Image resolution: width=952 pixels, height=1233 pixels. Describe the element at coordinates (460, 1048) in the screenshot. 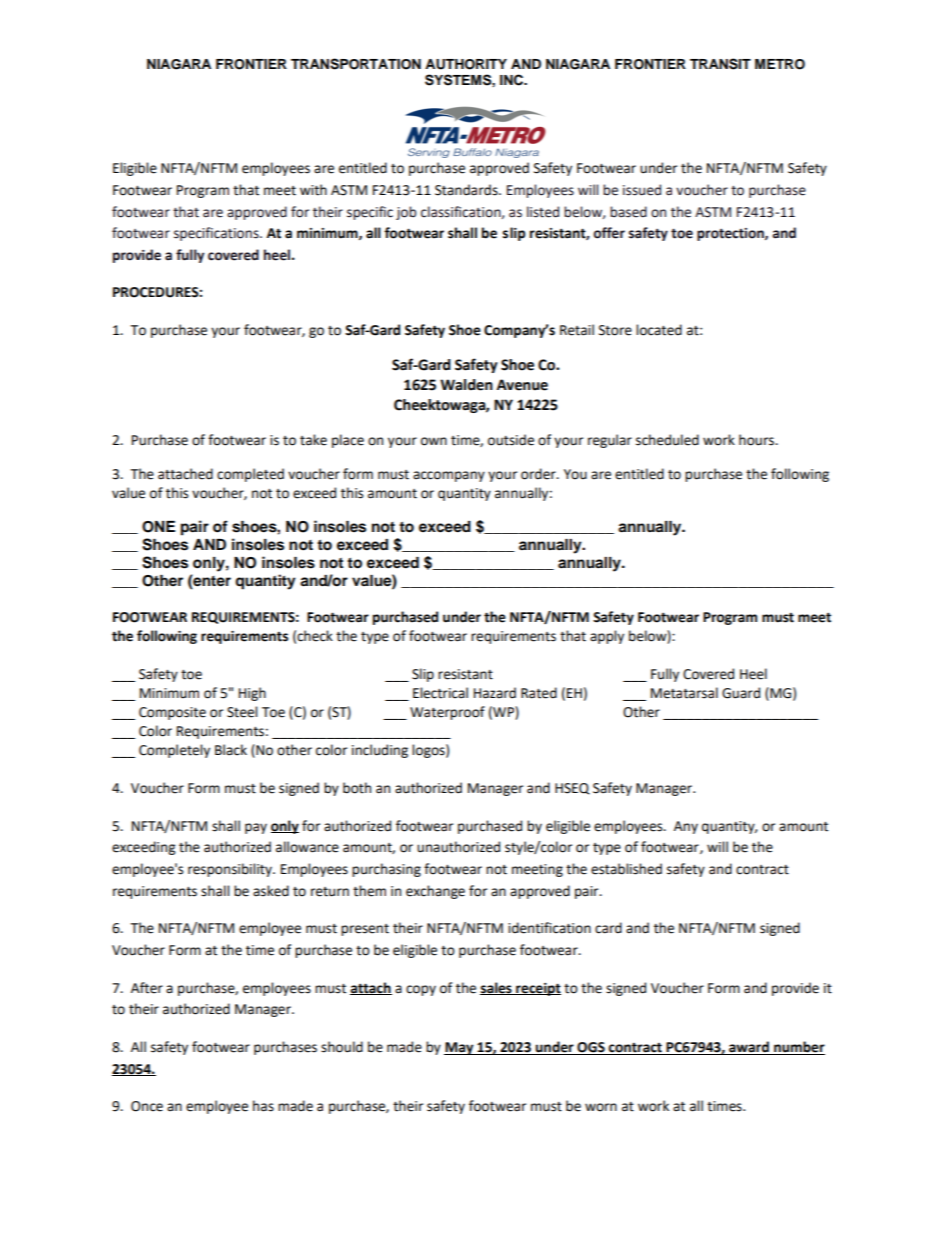

I see `May` at that location.
